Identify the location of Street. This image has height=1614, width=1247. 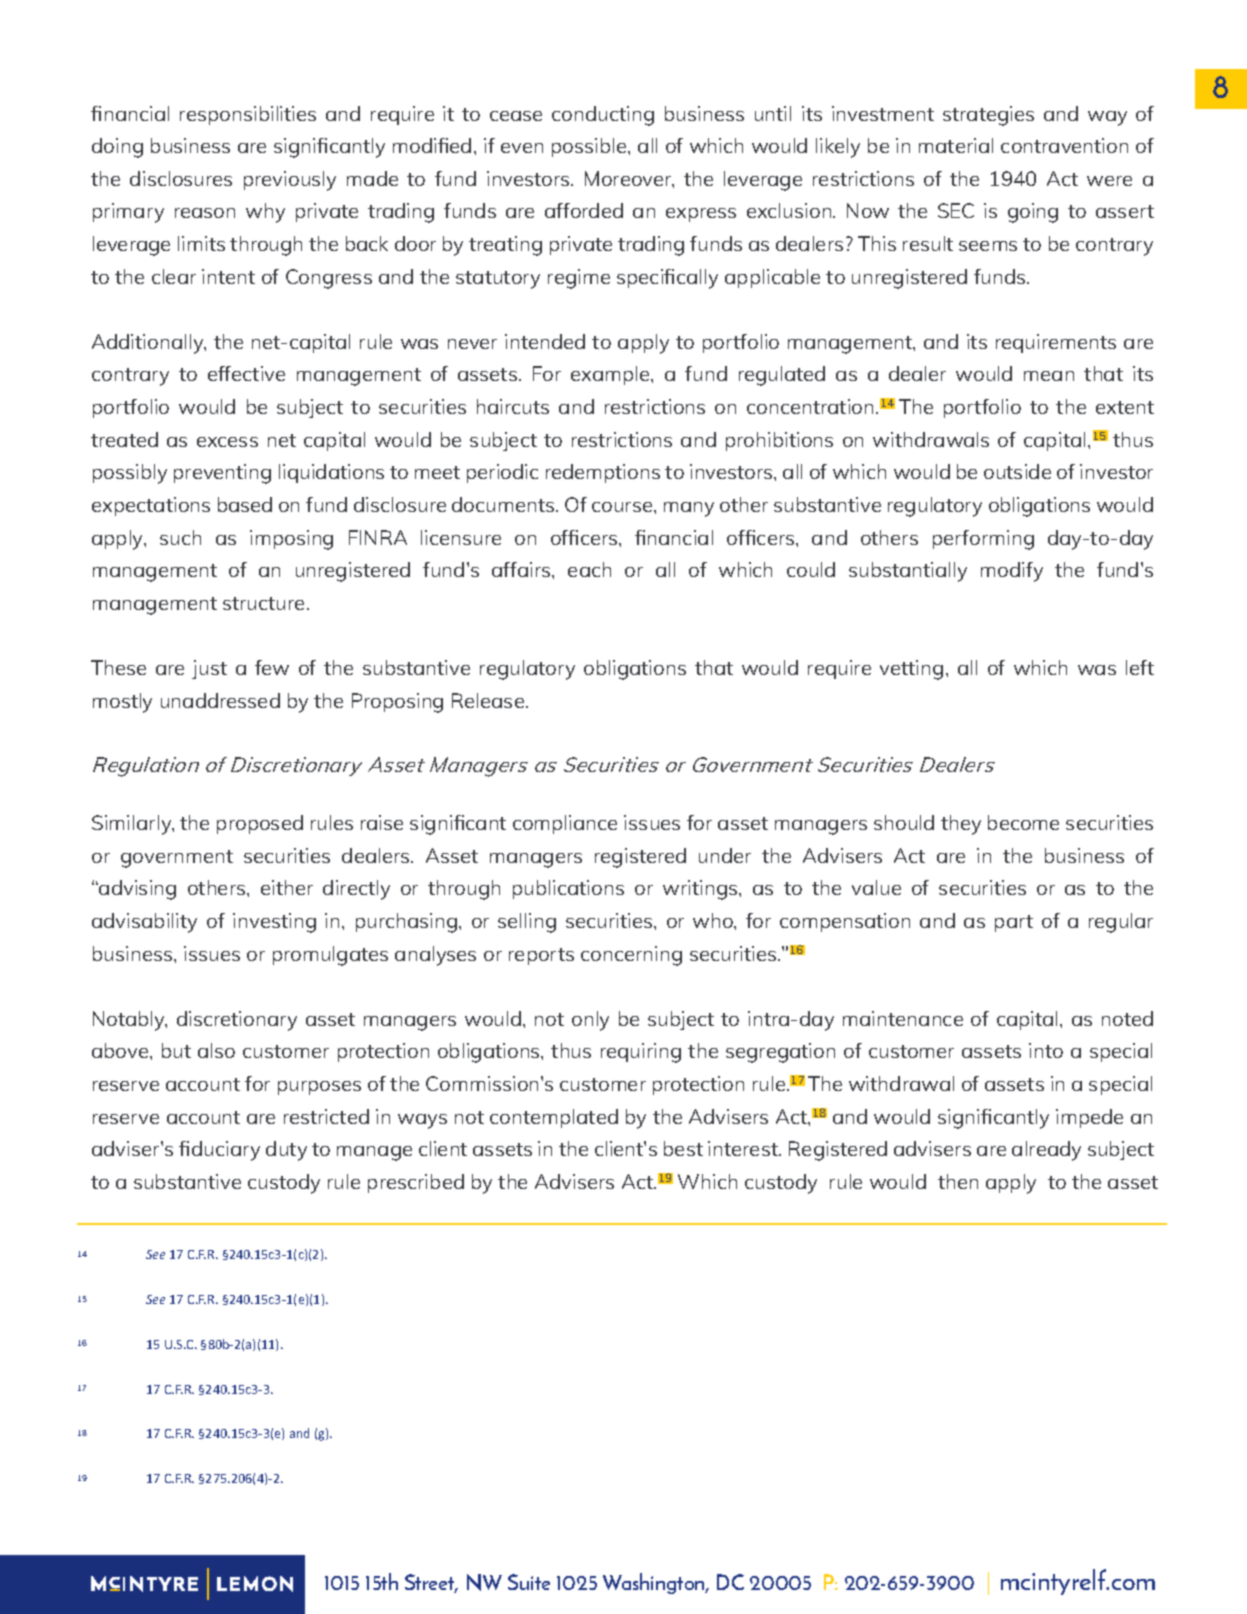
(431, 1583).
